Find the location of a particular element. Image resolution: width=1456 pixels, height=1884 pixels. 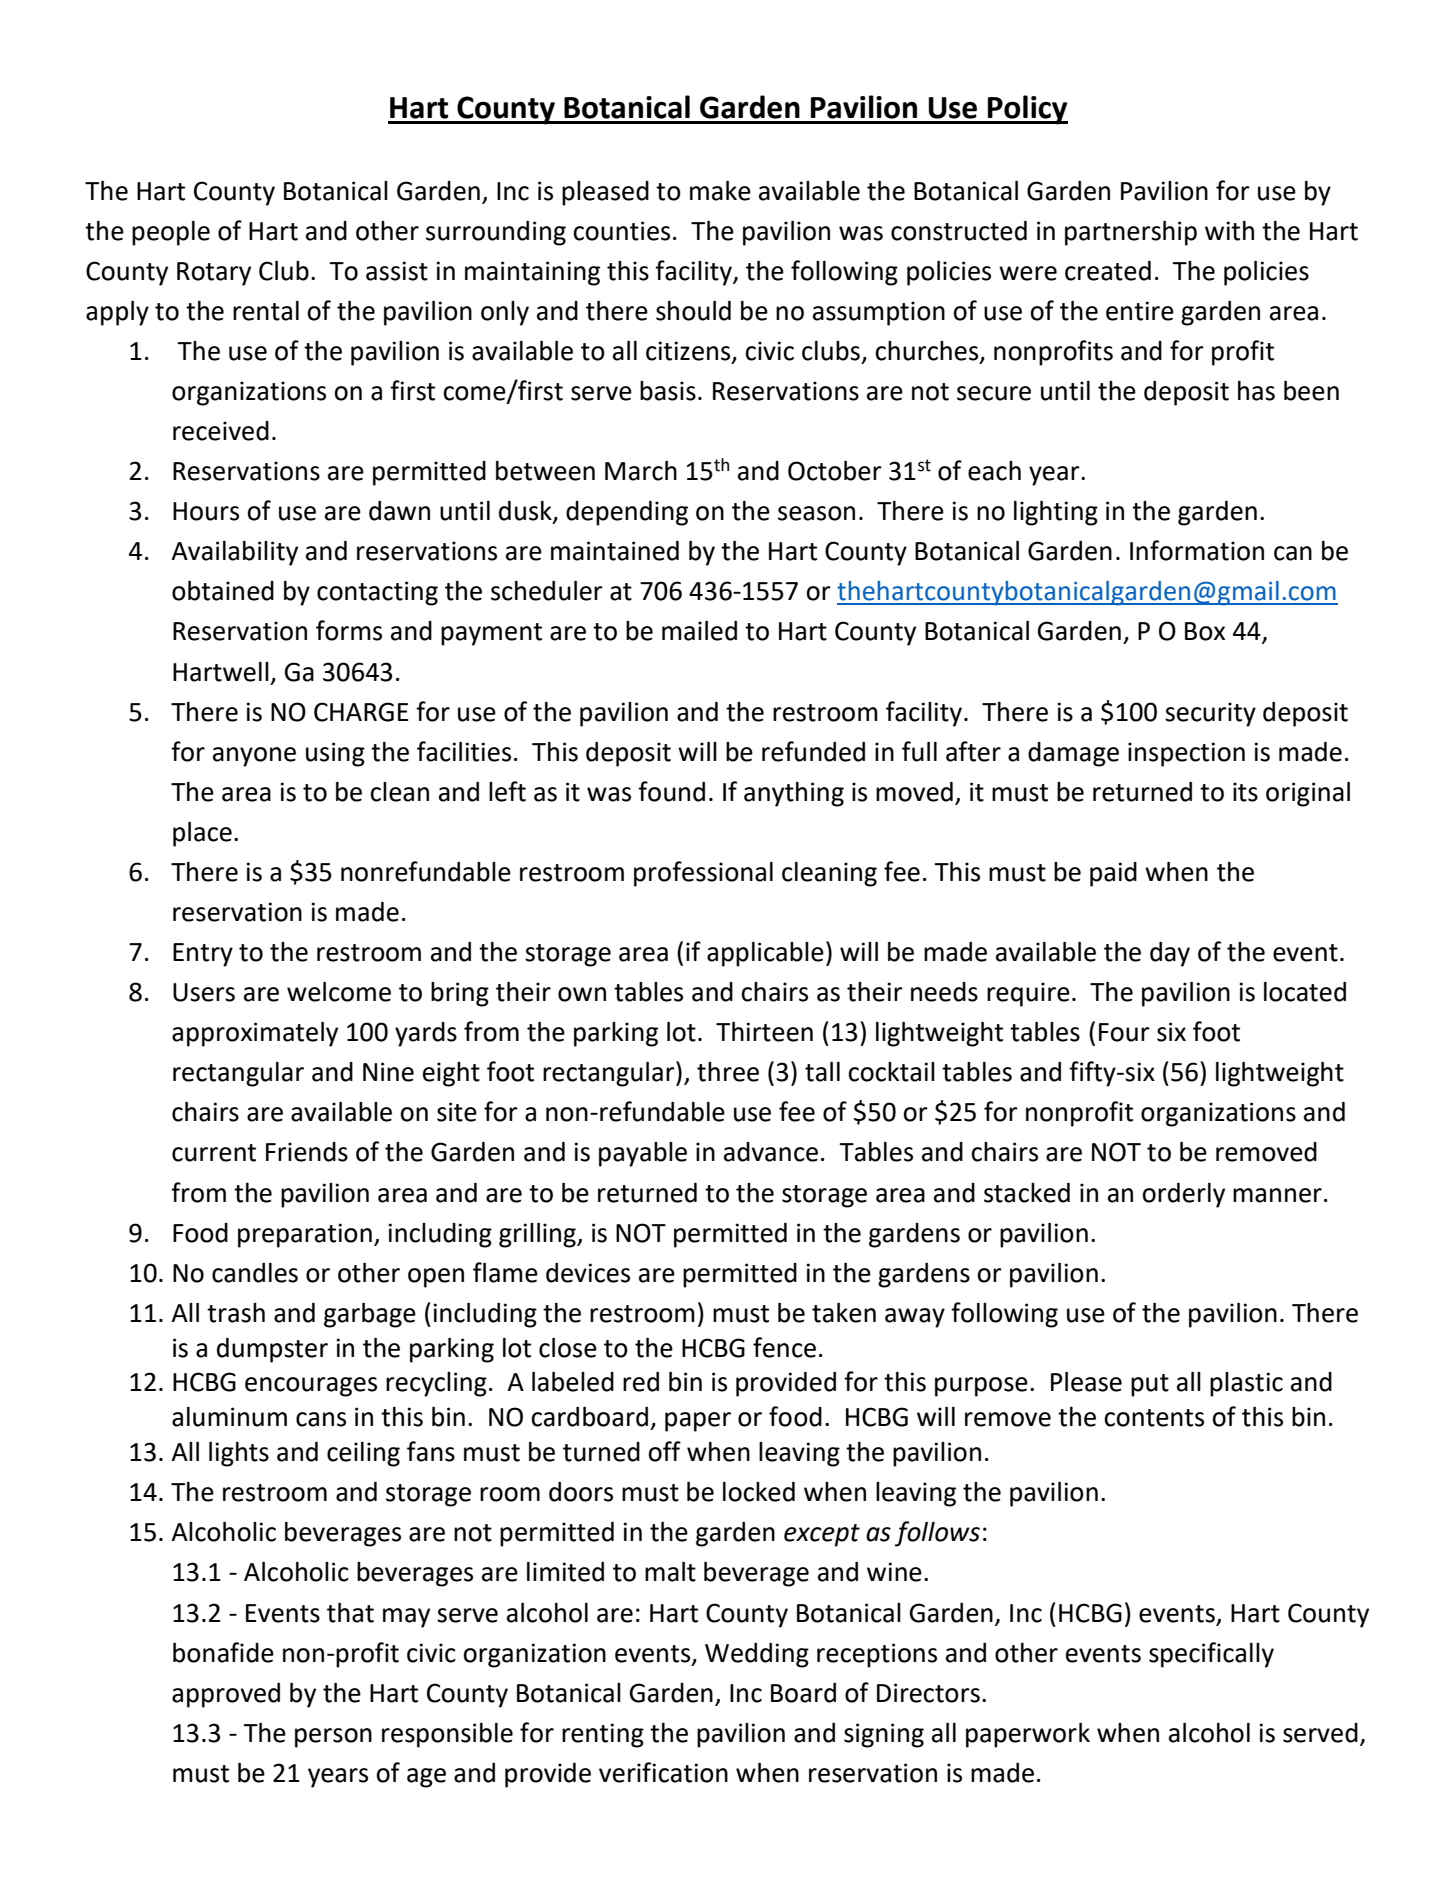

make is located at coordinates (720, 191).
